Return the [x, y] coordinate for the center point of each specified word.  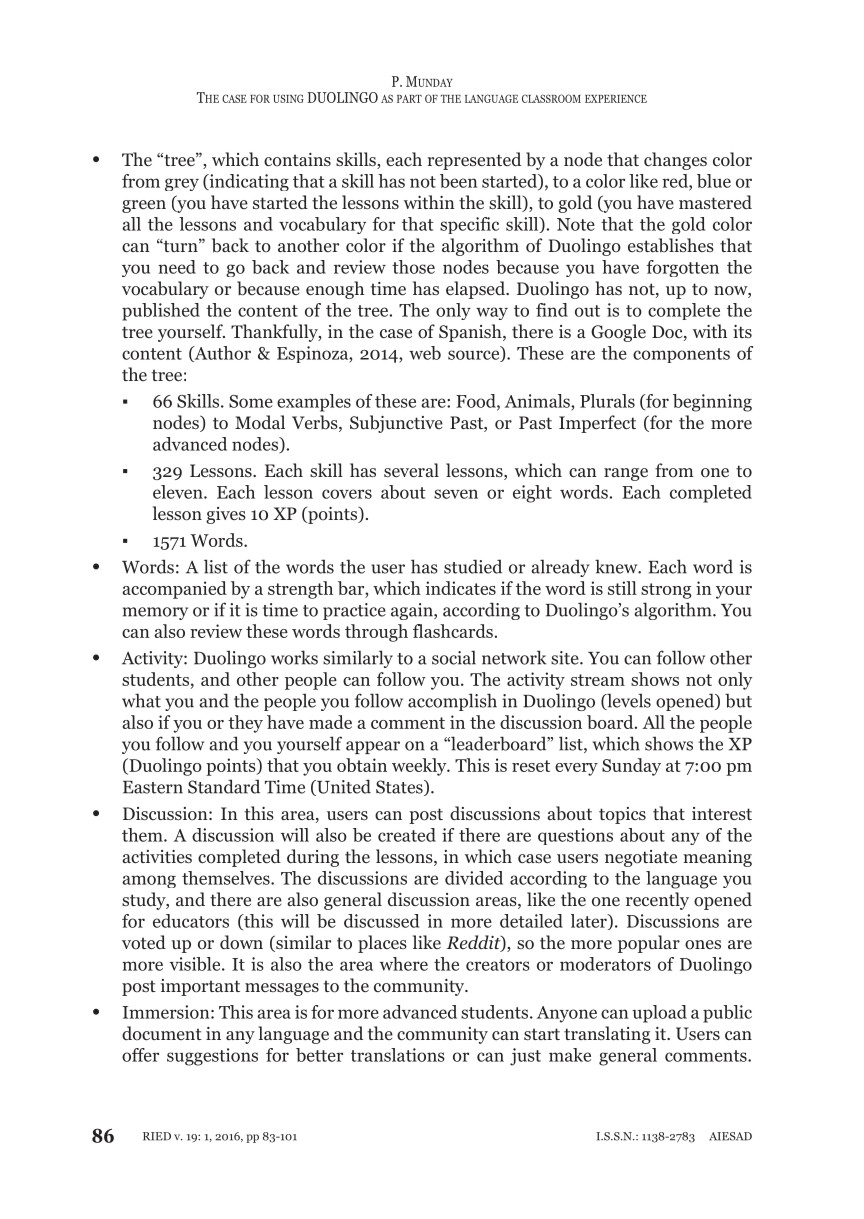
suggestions [212, 1057]
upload [659, 1014]
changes [675, 161]
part [409, 99]
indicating [248, 182]
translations [398, 1055]
